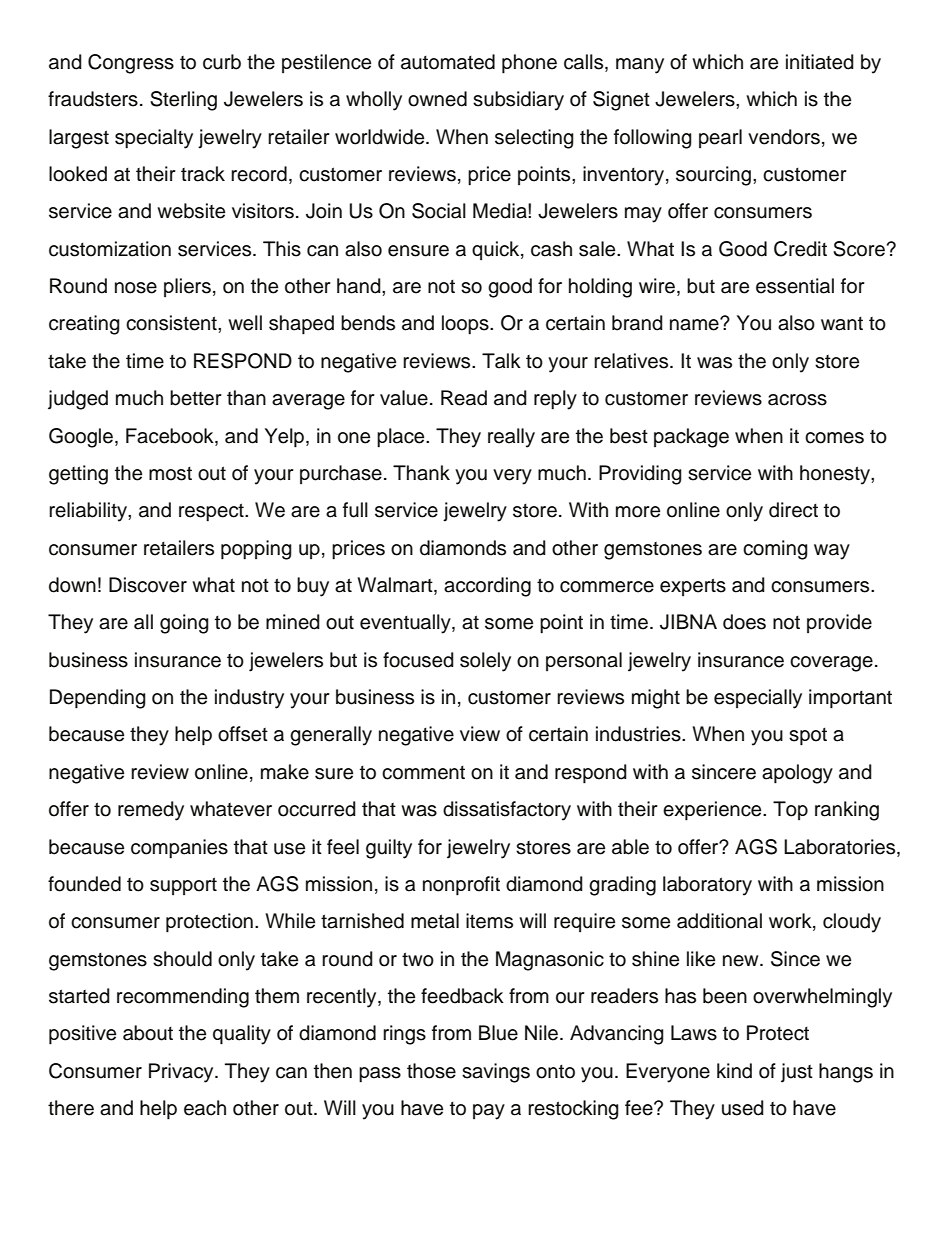 The image size is (952, 1233). What do you see at coordinates (466, 325) in the screenshot?
I see `loops` at bounding box center [466, 325].
